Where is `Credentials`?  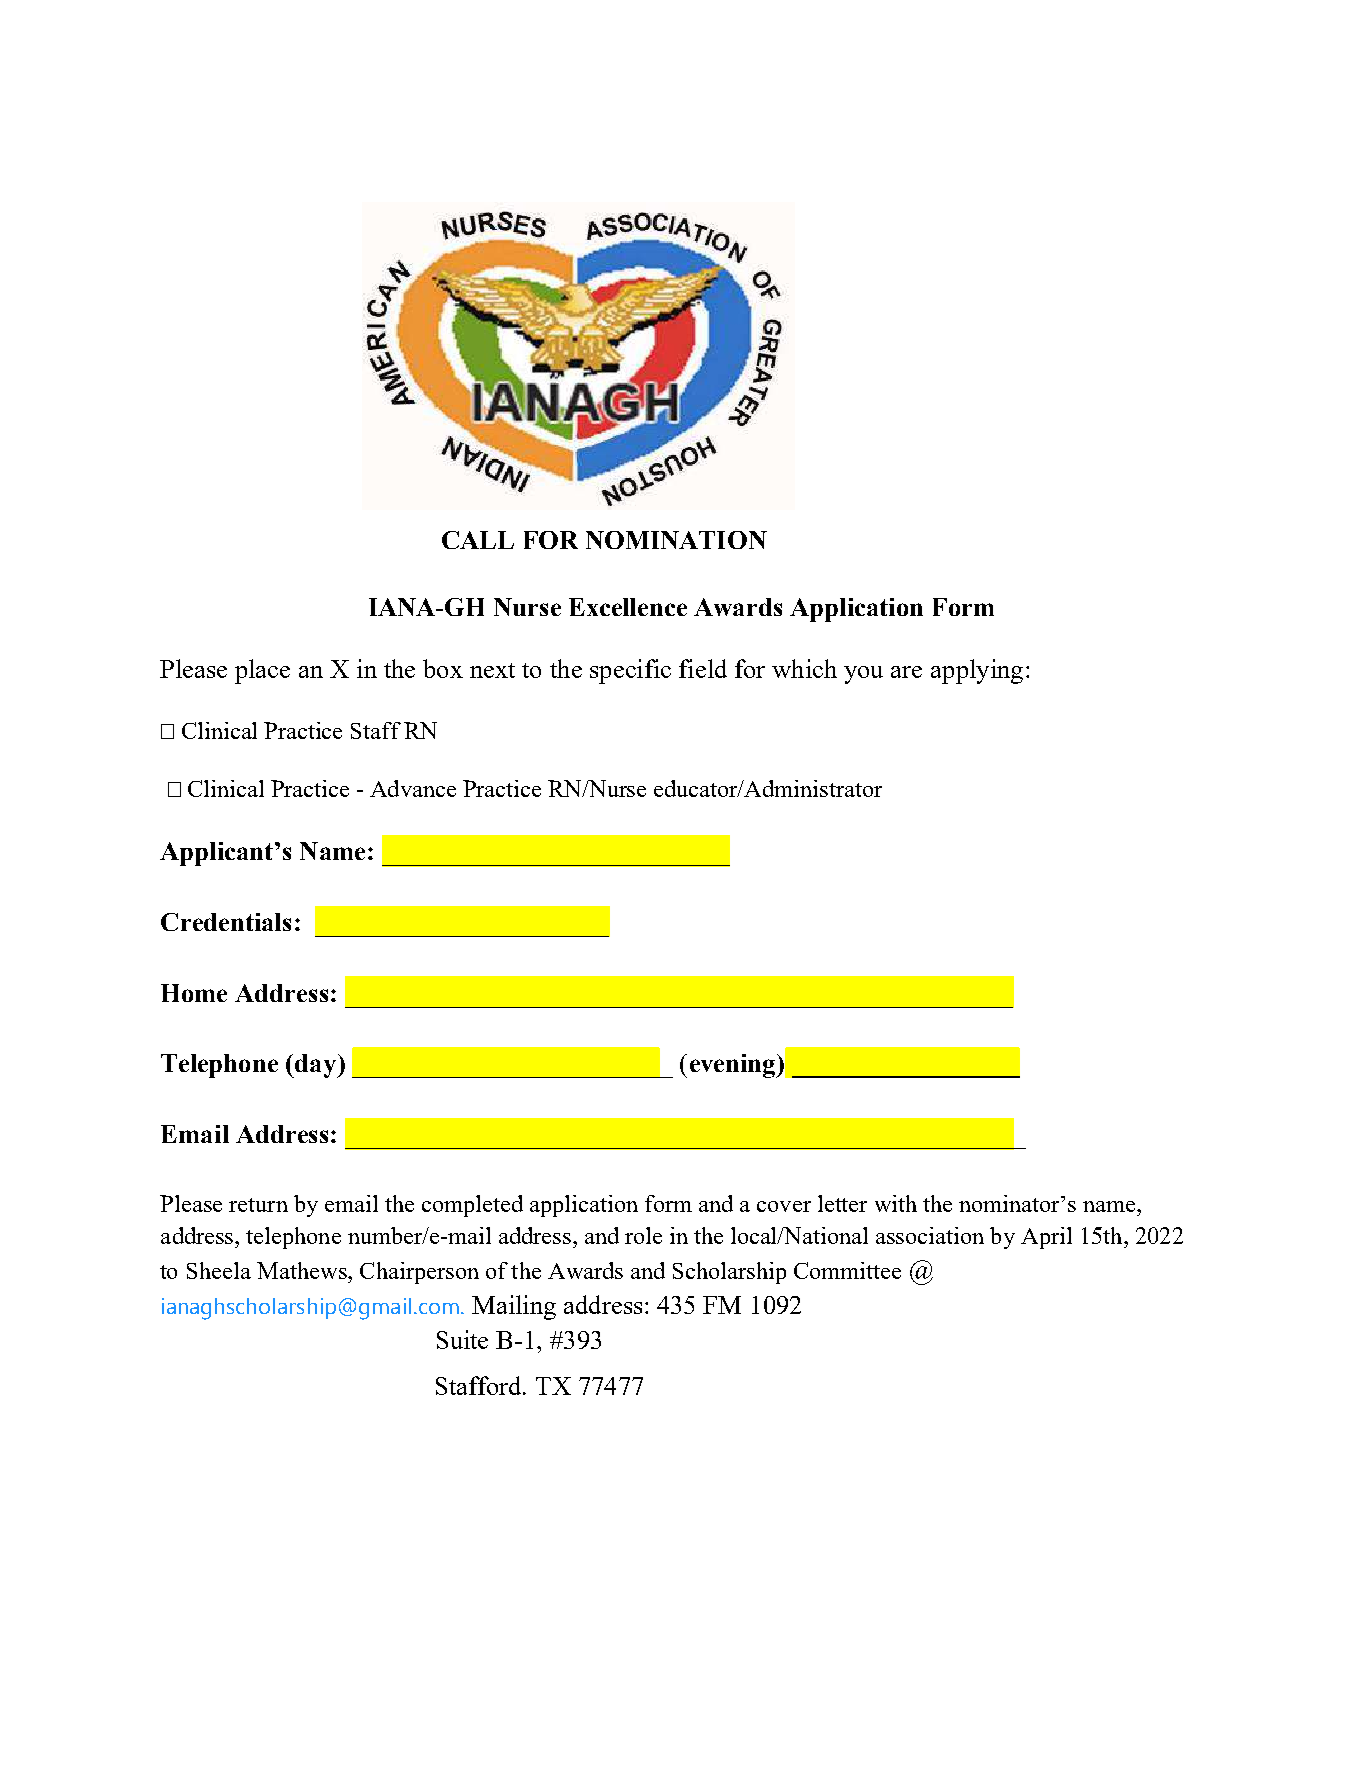
Credentials is located at coordinates (226, 922).
